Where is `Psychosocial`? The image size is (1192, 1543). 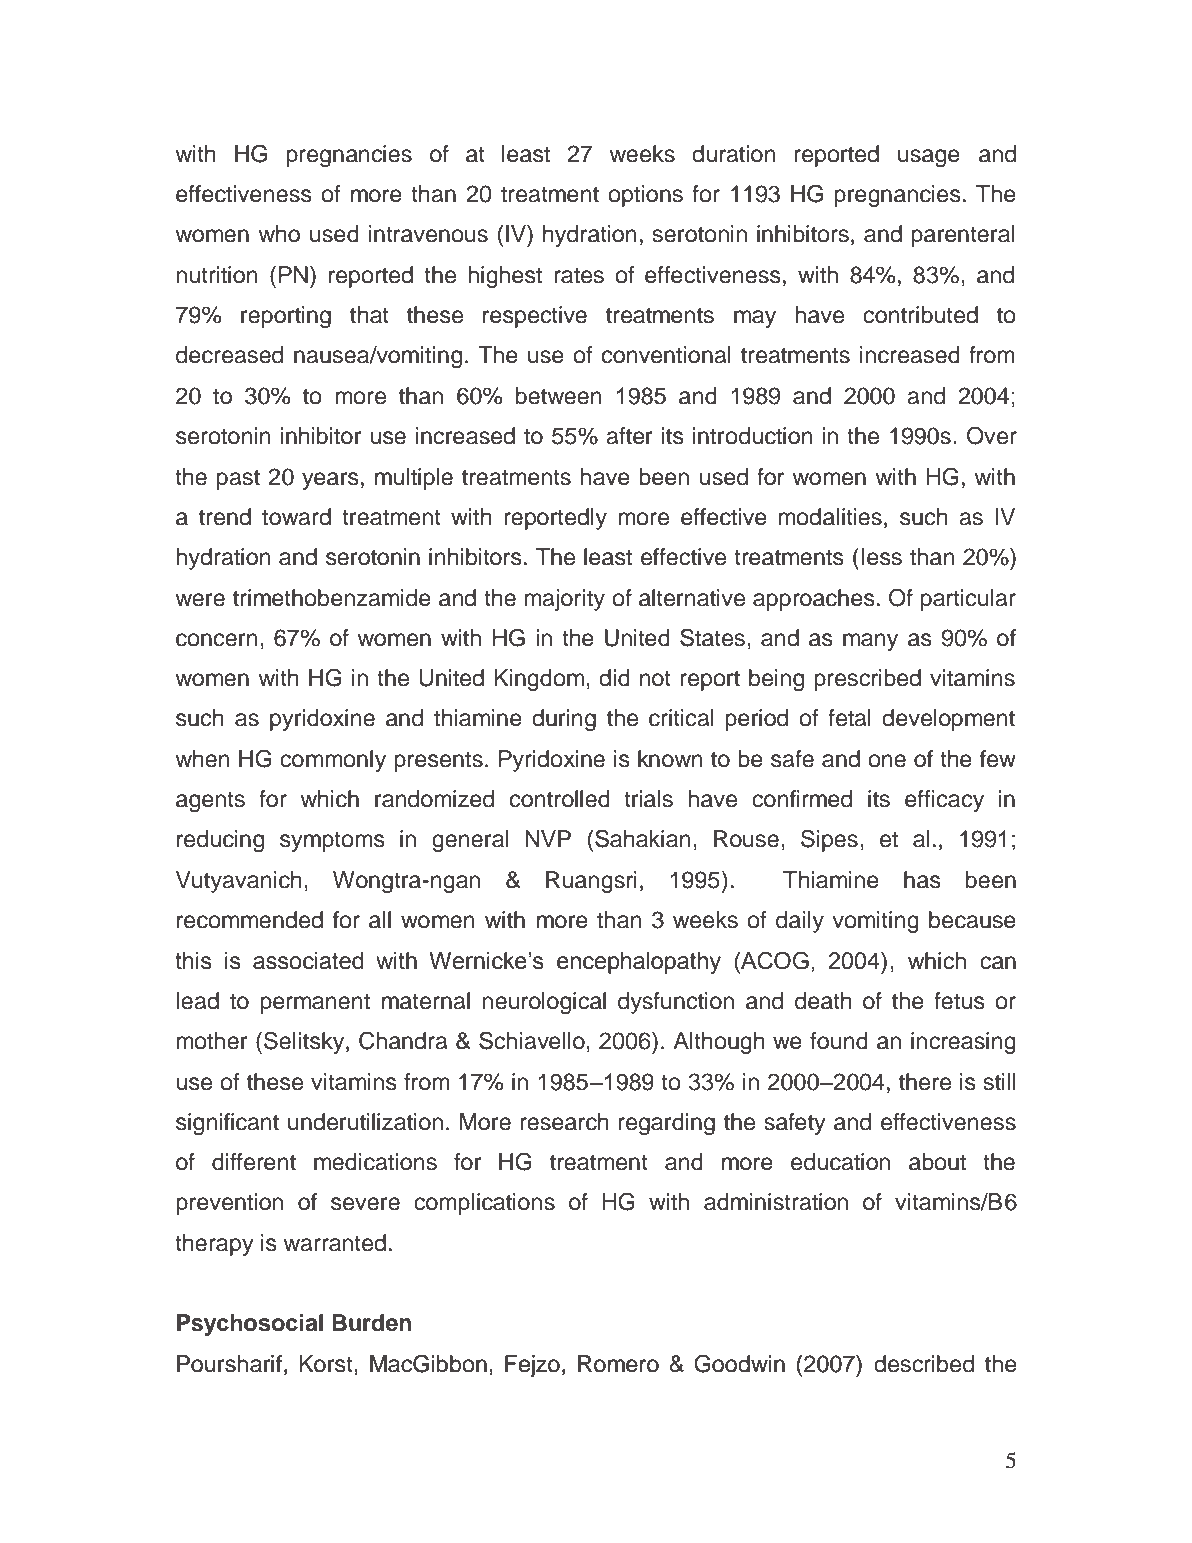 Psychosocial is located at coordinates (250, 1325).
